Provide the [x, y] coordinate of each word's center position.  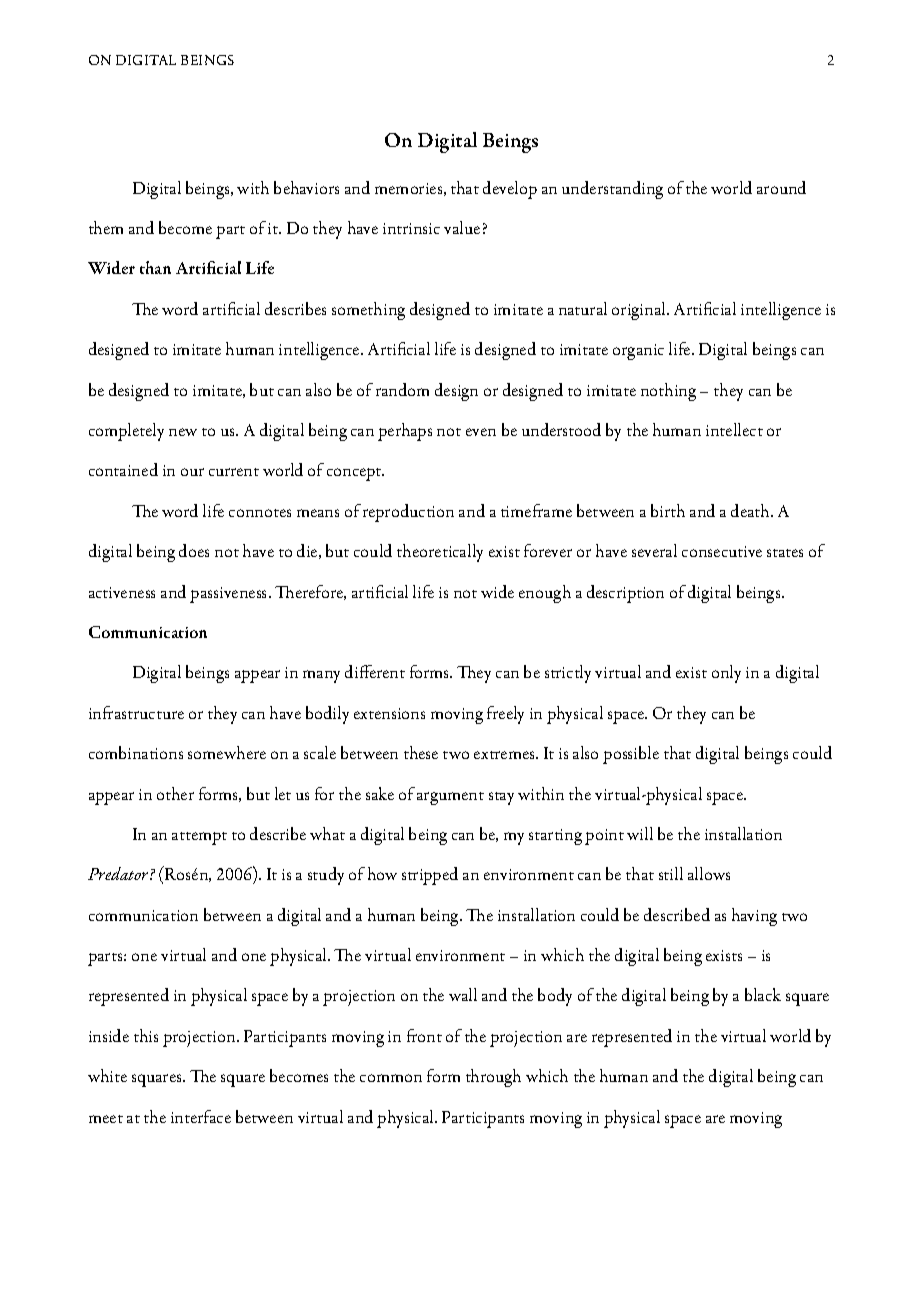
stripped [430, 876]
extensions [389, 713]
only [726, 674]
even [481, 432]
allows [709, 873]
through [493, 1078]
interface [201, 1116]
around [781, 187]
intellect [734, 429]
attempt [199, 838]
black [763, 994]
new [183, 432]
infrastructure [136, 712]
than [155, 267]
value [462, 227]
